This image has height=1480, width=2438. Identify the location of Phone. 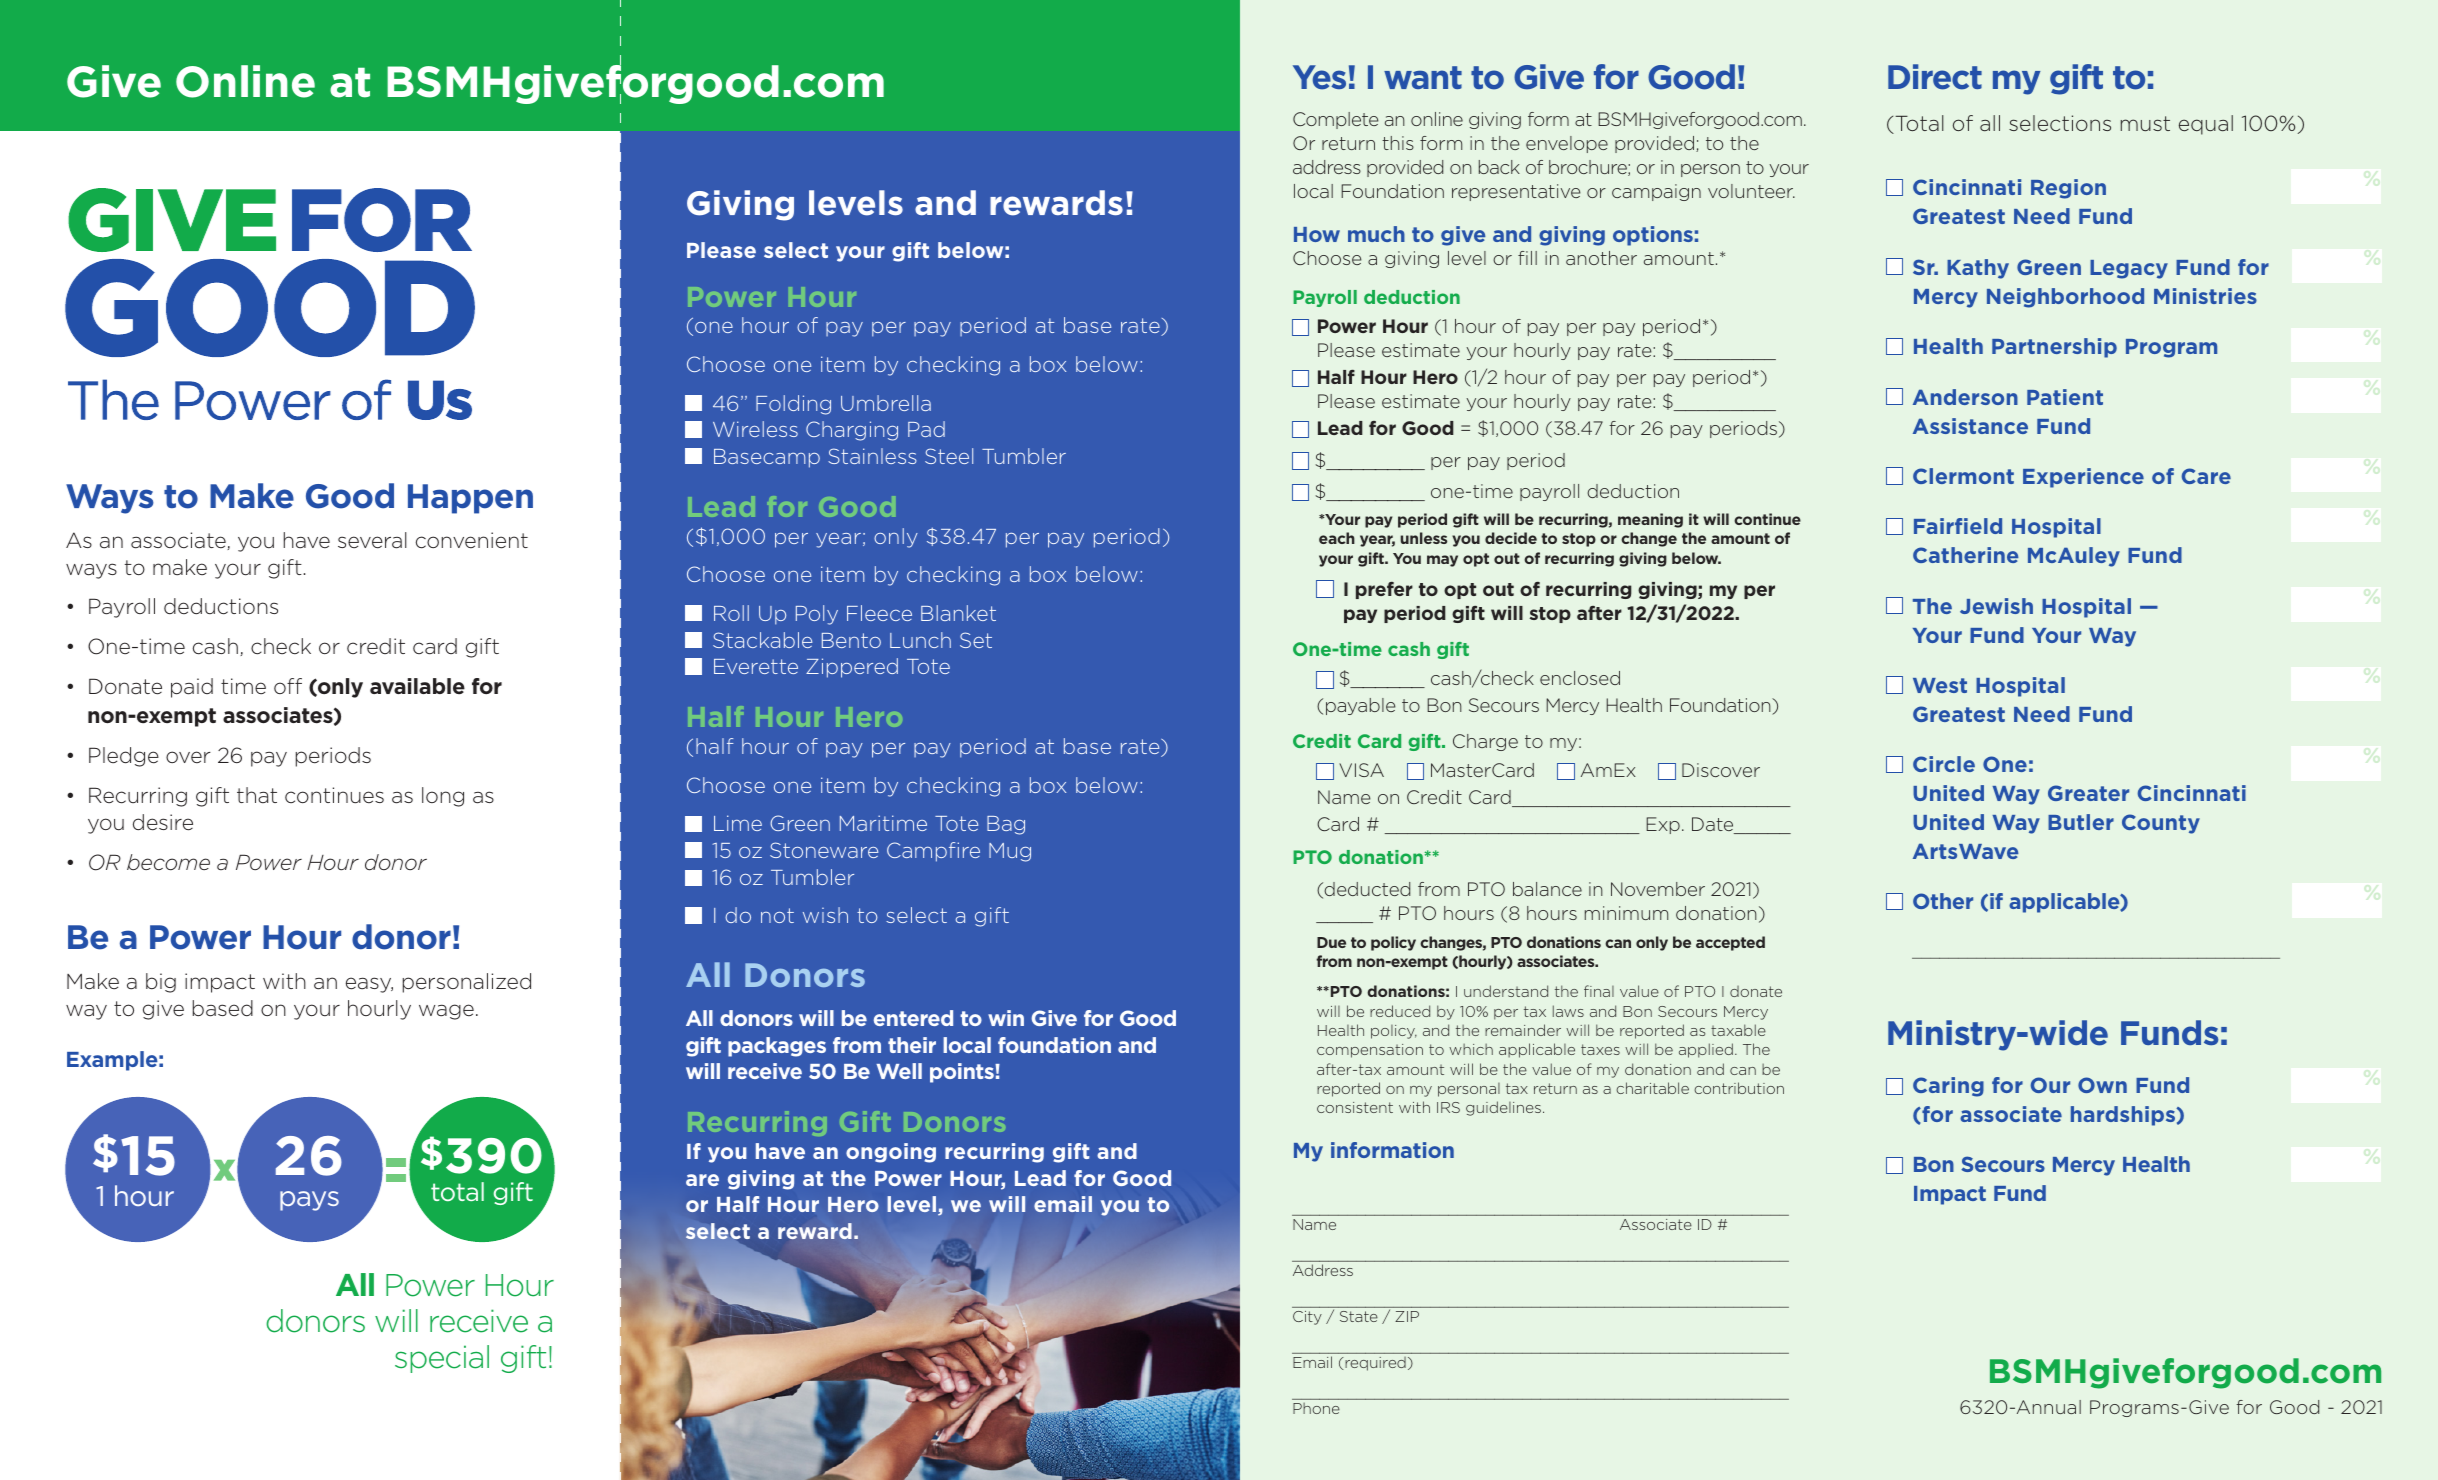
(1316, 1408).
